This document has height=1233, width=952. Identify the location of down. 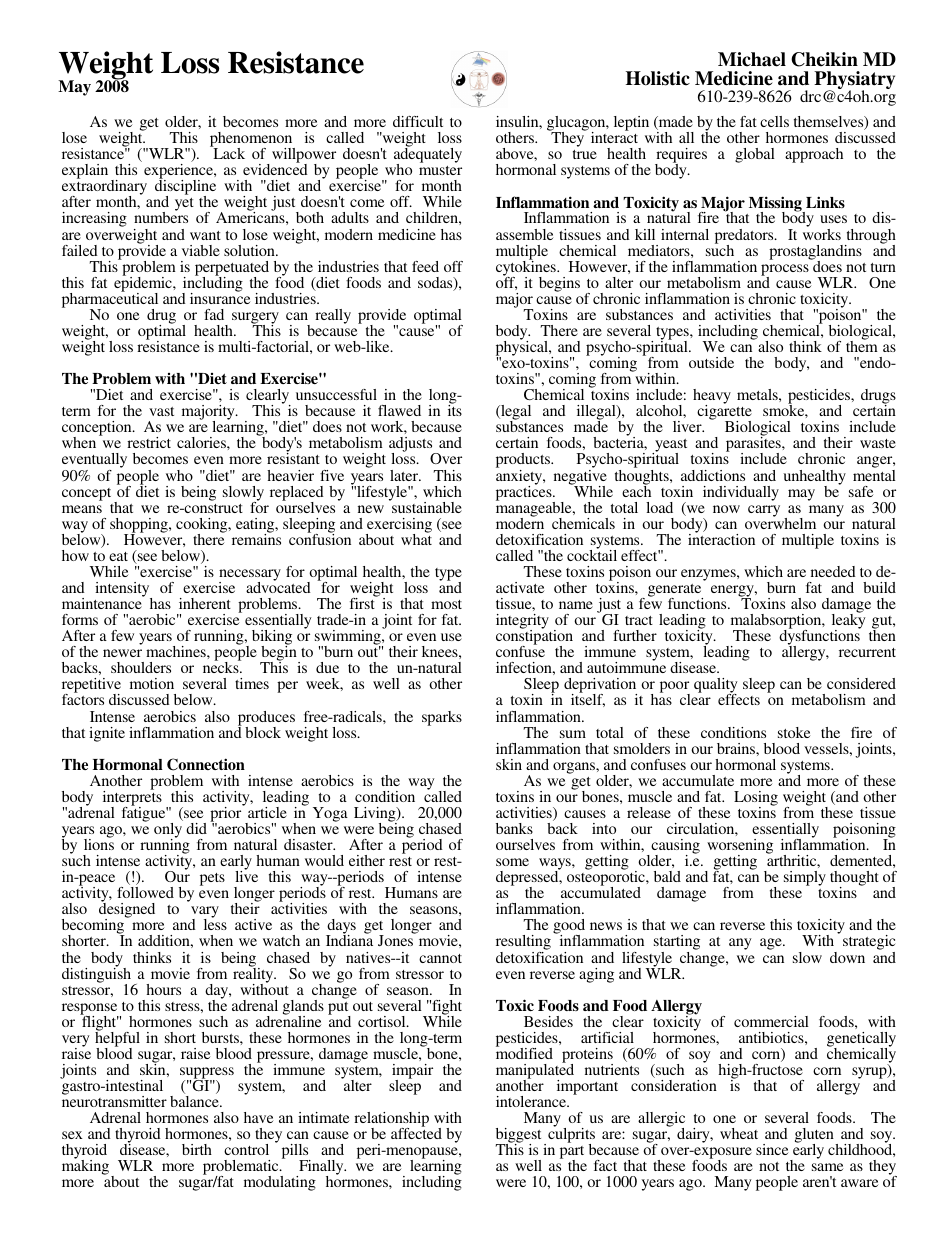
(847, 957).
